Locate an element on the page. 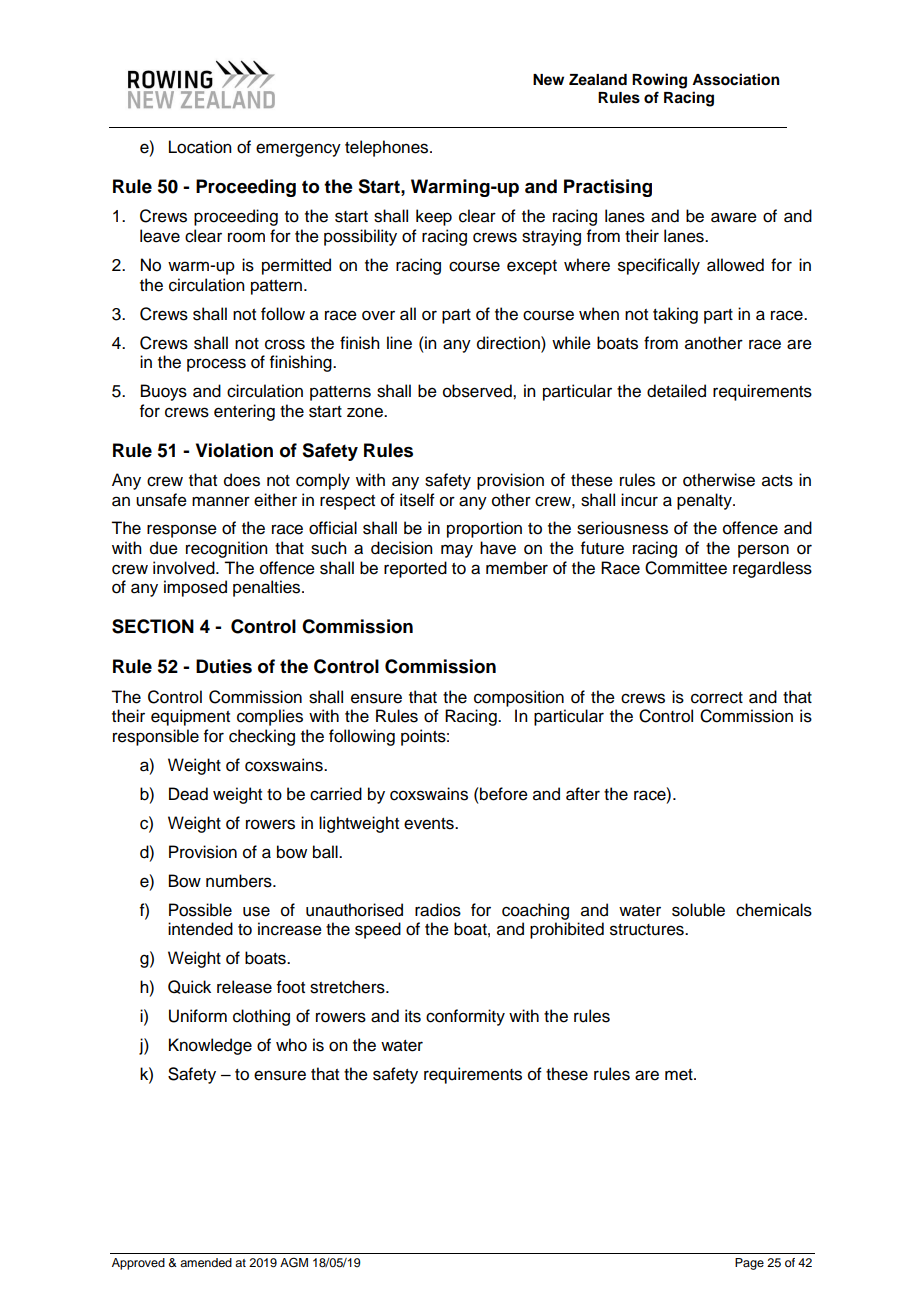 The image size is (924, 1308). composition is located at coordinates (519, 698).
